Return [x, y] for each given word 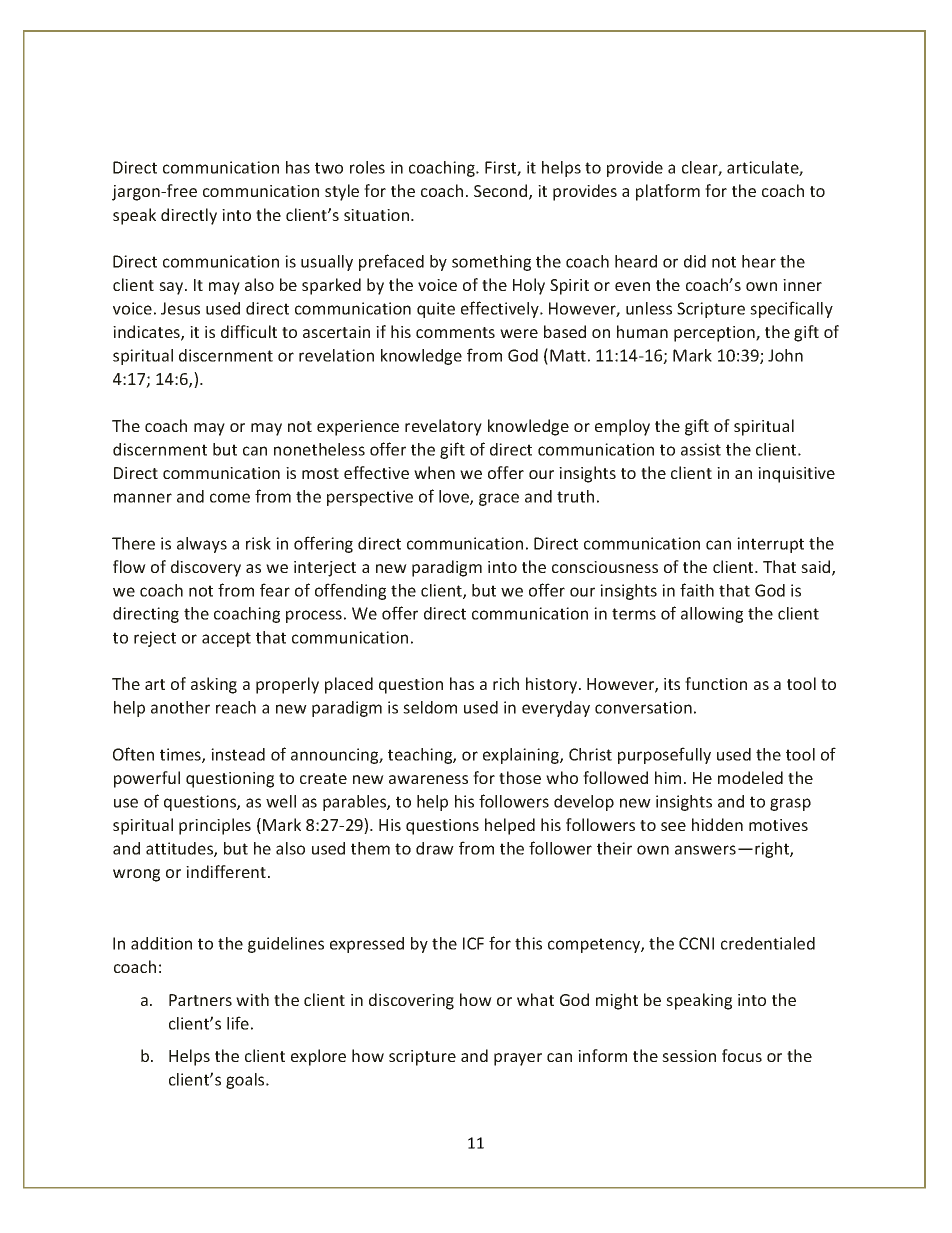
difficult [249, 331]
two [329, 168]
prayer [518, 1059]
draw [435, 848]
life [238, 1023]
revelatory [443, 427]
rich [506, 683]
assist [701, 449]
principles [215, 826]
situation [376, 215]
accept [226, 639]
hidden [717, 824]
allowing [712, 615]
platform [668, 192]
